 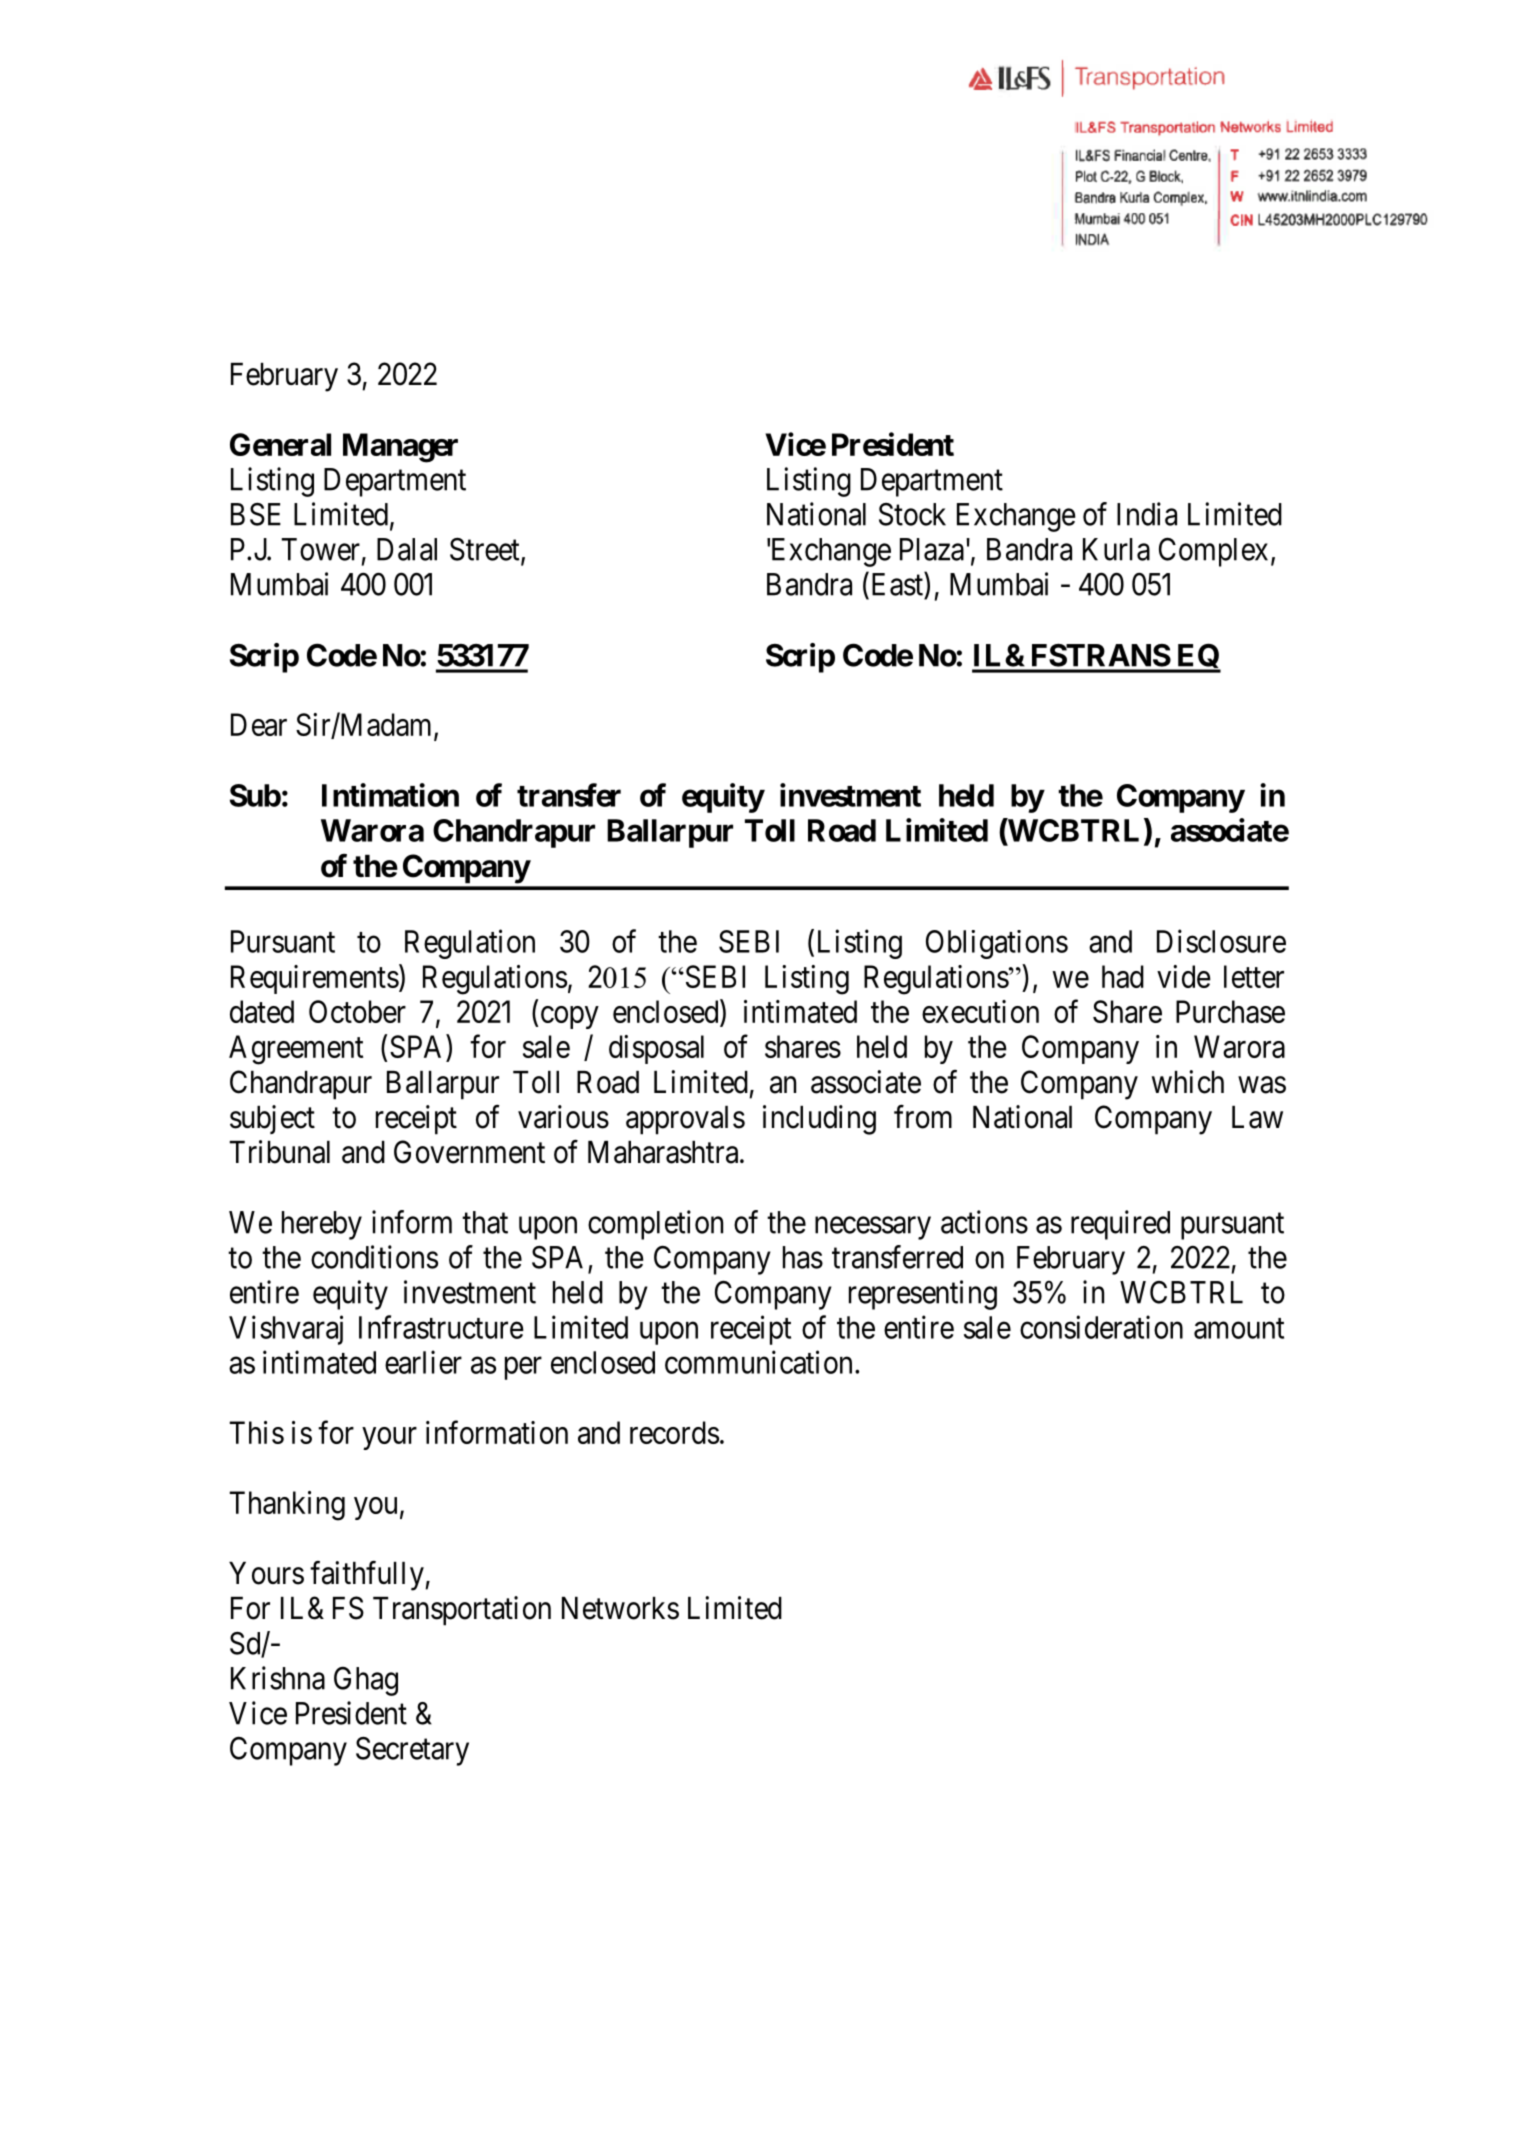 What do you see at coordinates (400, 448) in the page?
I see `Manager` at bounding box center [400, 448].
